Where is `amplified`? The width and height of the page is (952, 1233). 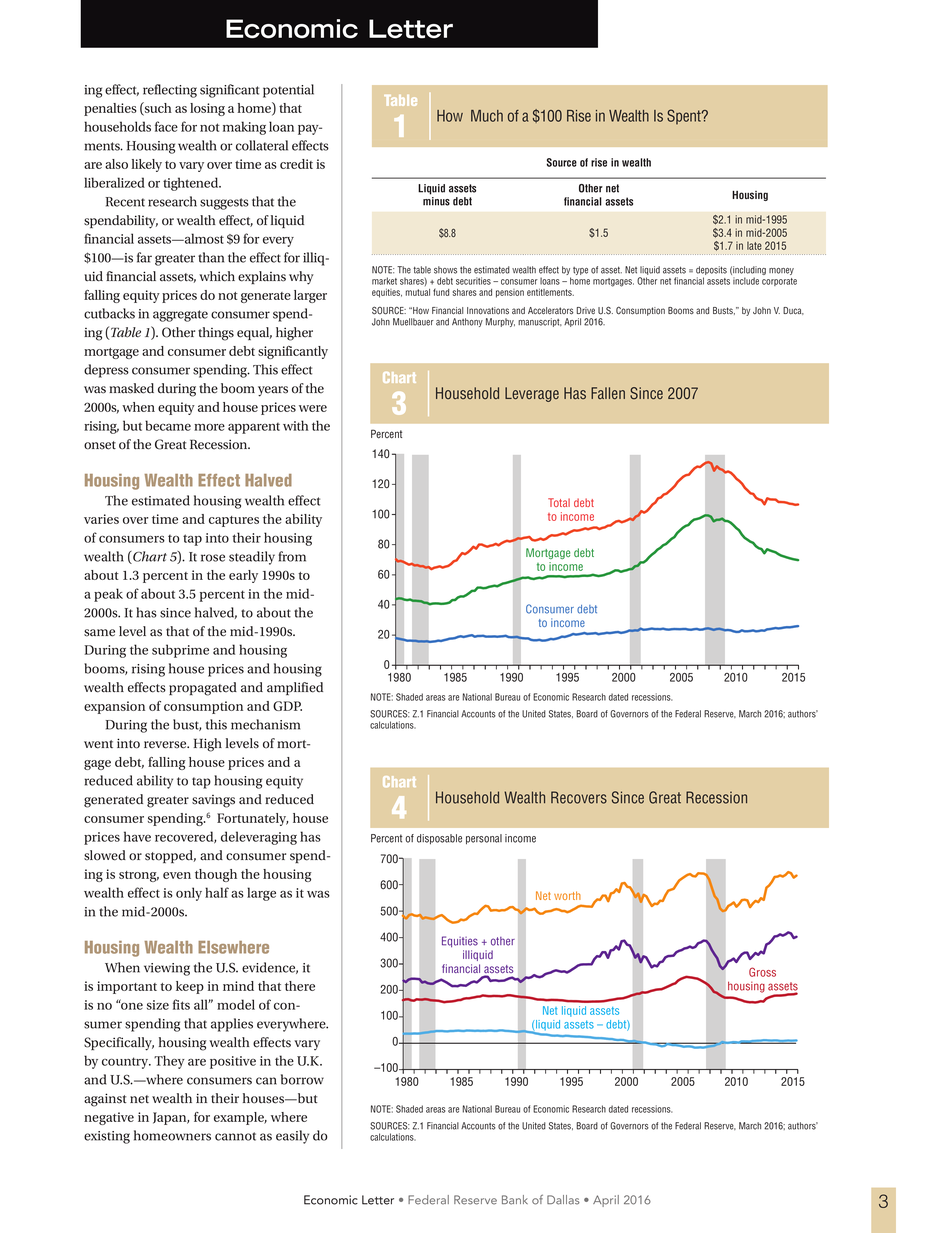
amplified is located at coordinates (295, 688).
